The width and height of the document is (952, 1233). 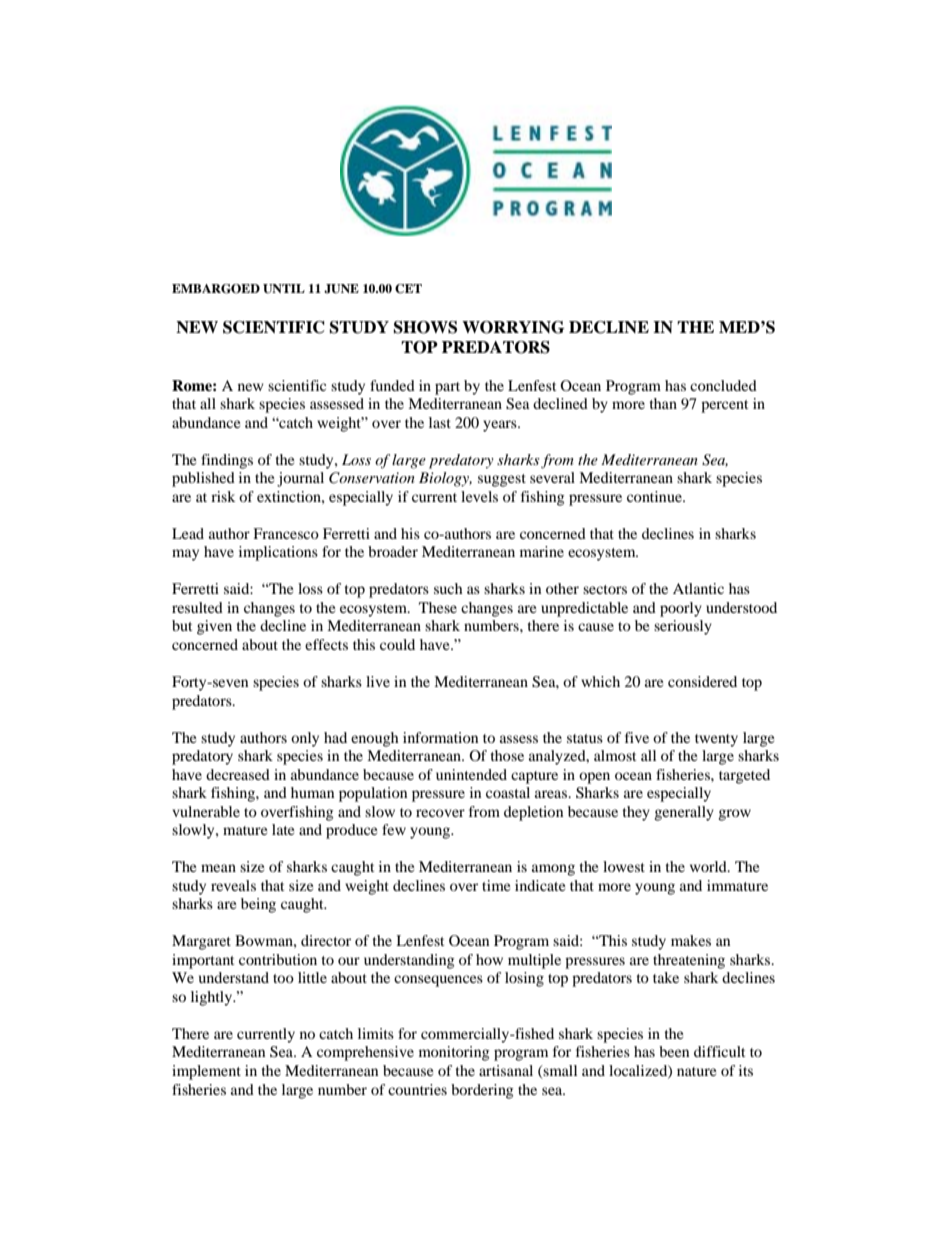 I want to click on UNTIL, so click(x=284, y=289).
